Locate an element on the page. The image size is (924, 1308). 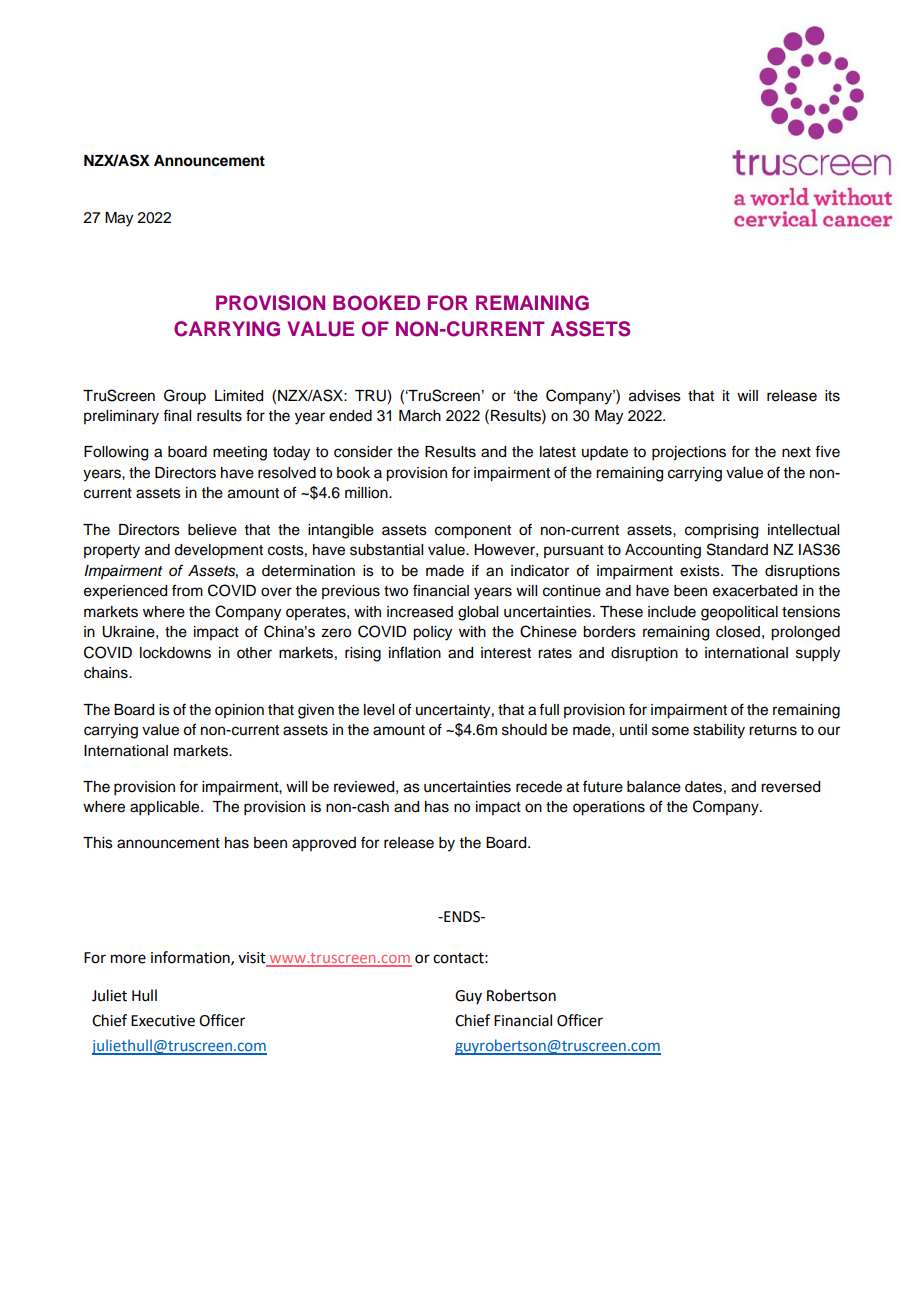
final is located at coordinates (177, 415).
